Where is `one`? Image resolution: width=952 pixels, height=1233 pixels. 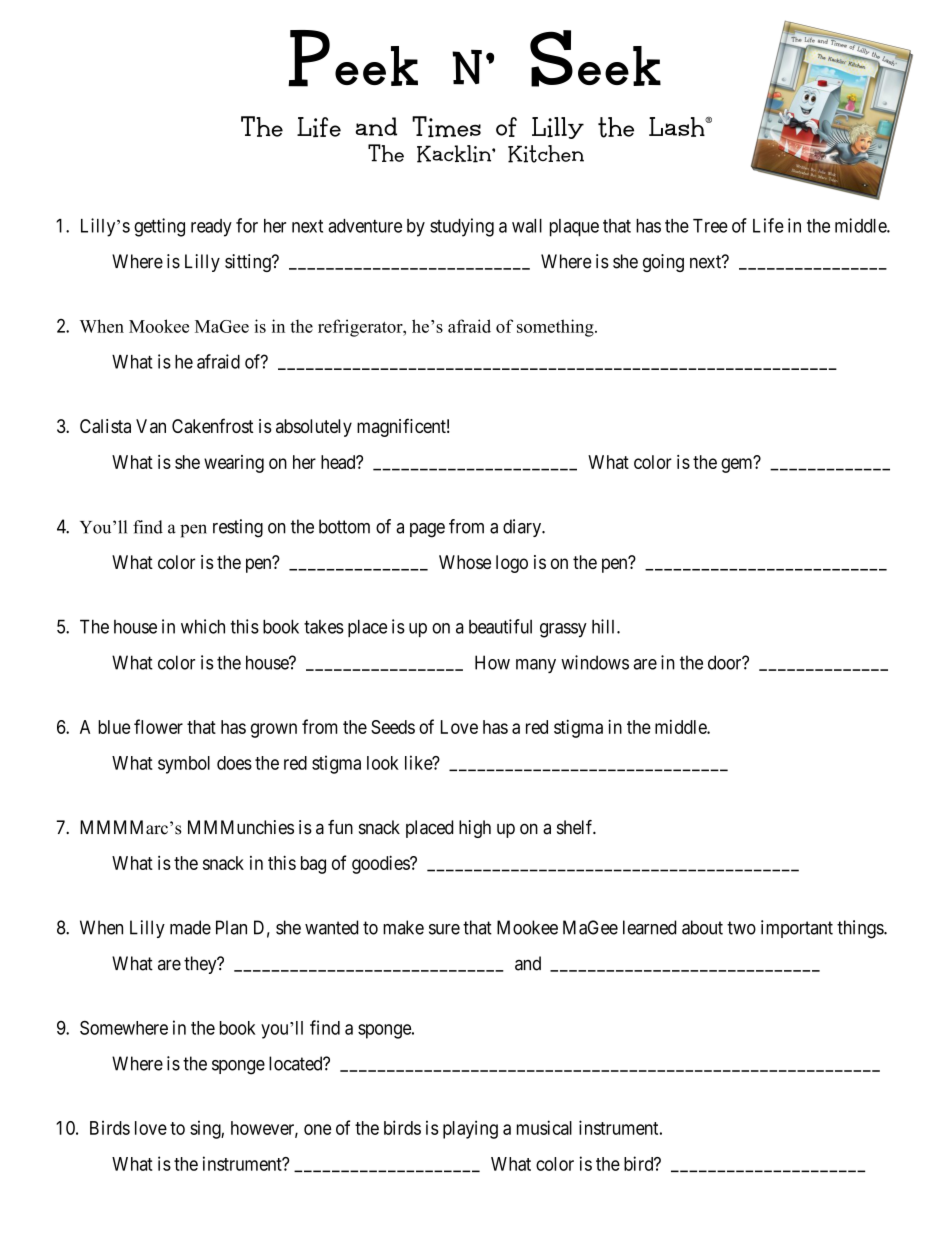
one is located at coordinates (317, 1129).
